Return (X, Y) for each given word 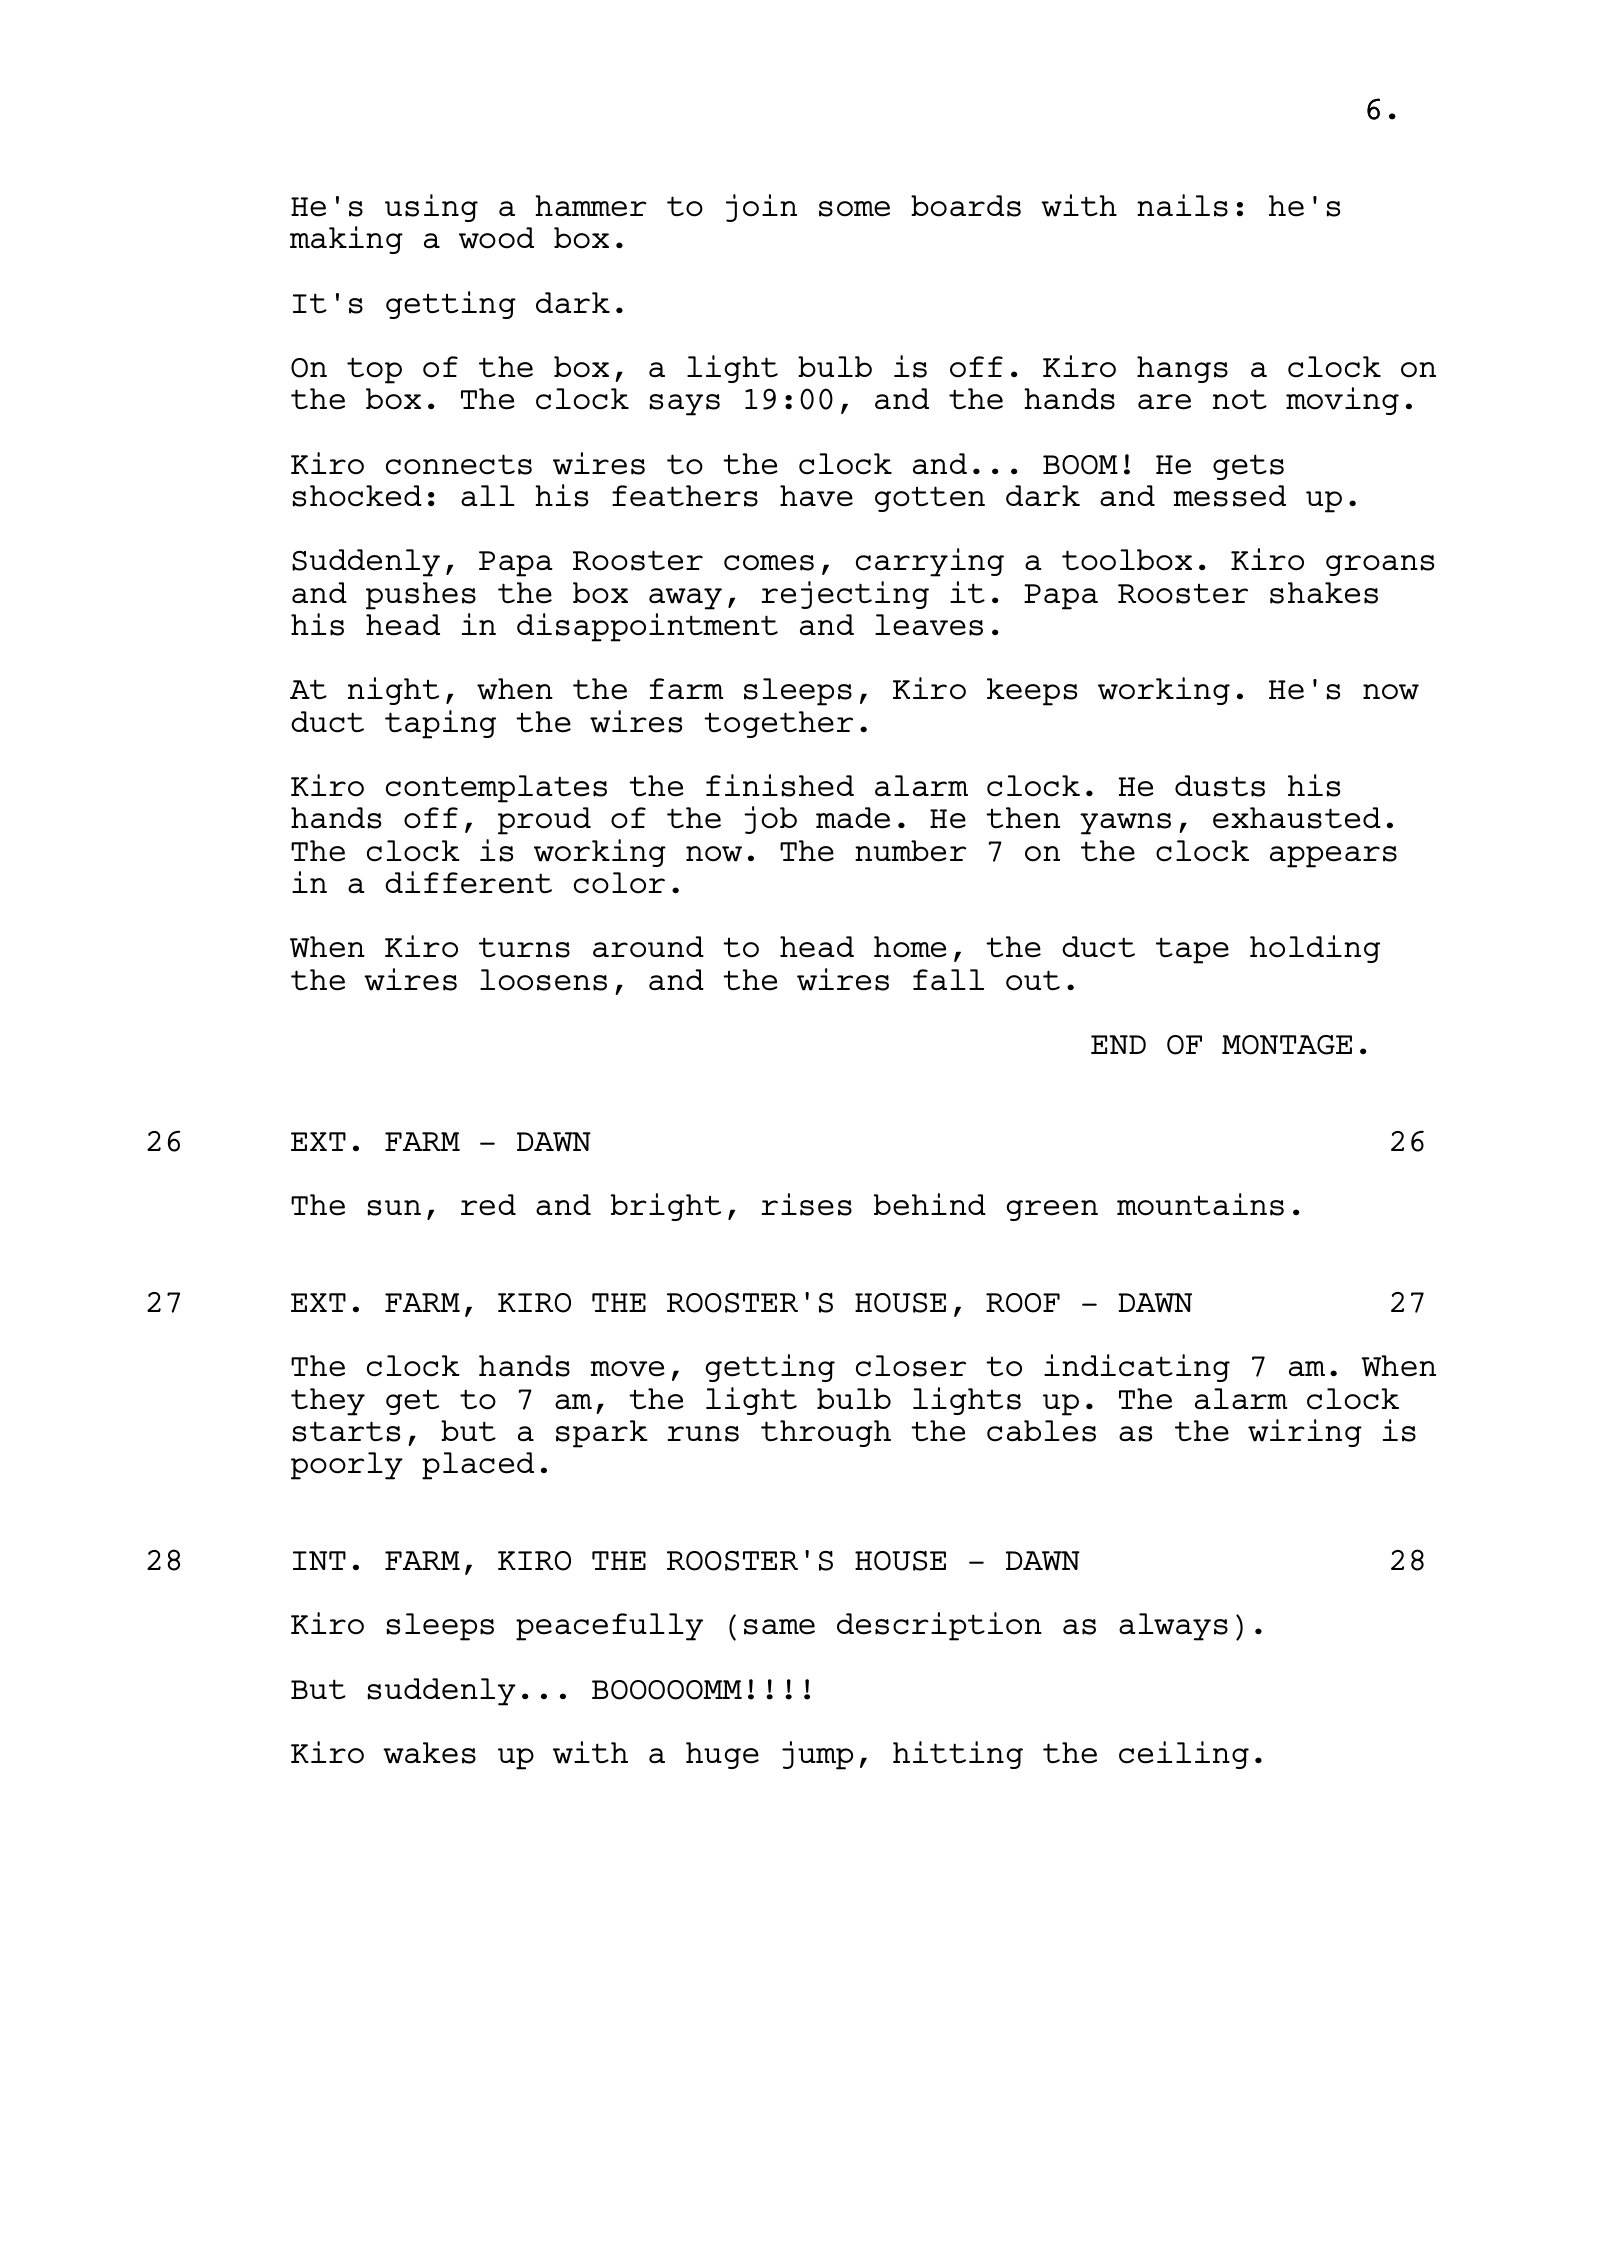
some (854, 209)
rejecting (845, 595)
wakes (429, 1753)
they (328, 1402)
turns (524, 947)
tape (1192, 950)
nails (1182, 205)
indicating (1137, 1368)
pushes (421, 596)
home (910, 947)
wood (496, 238)
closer (911, 1366)
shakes (1324, 593)
